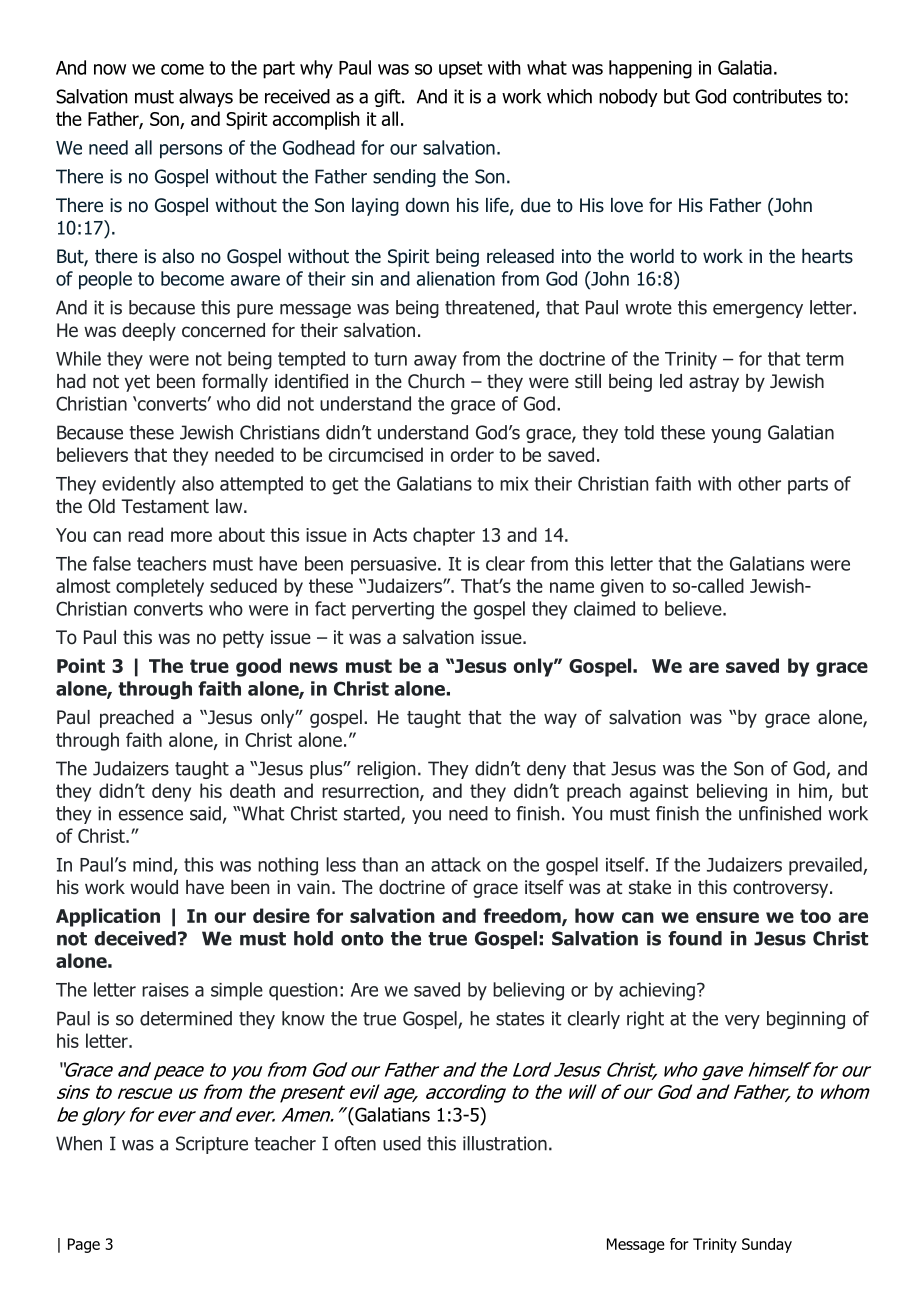 This screenshot has height=1308, width=924. Describe the element at coordinates (777, 96) in the screenshot. I see `contributes` at that location.
